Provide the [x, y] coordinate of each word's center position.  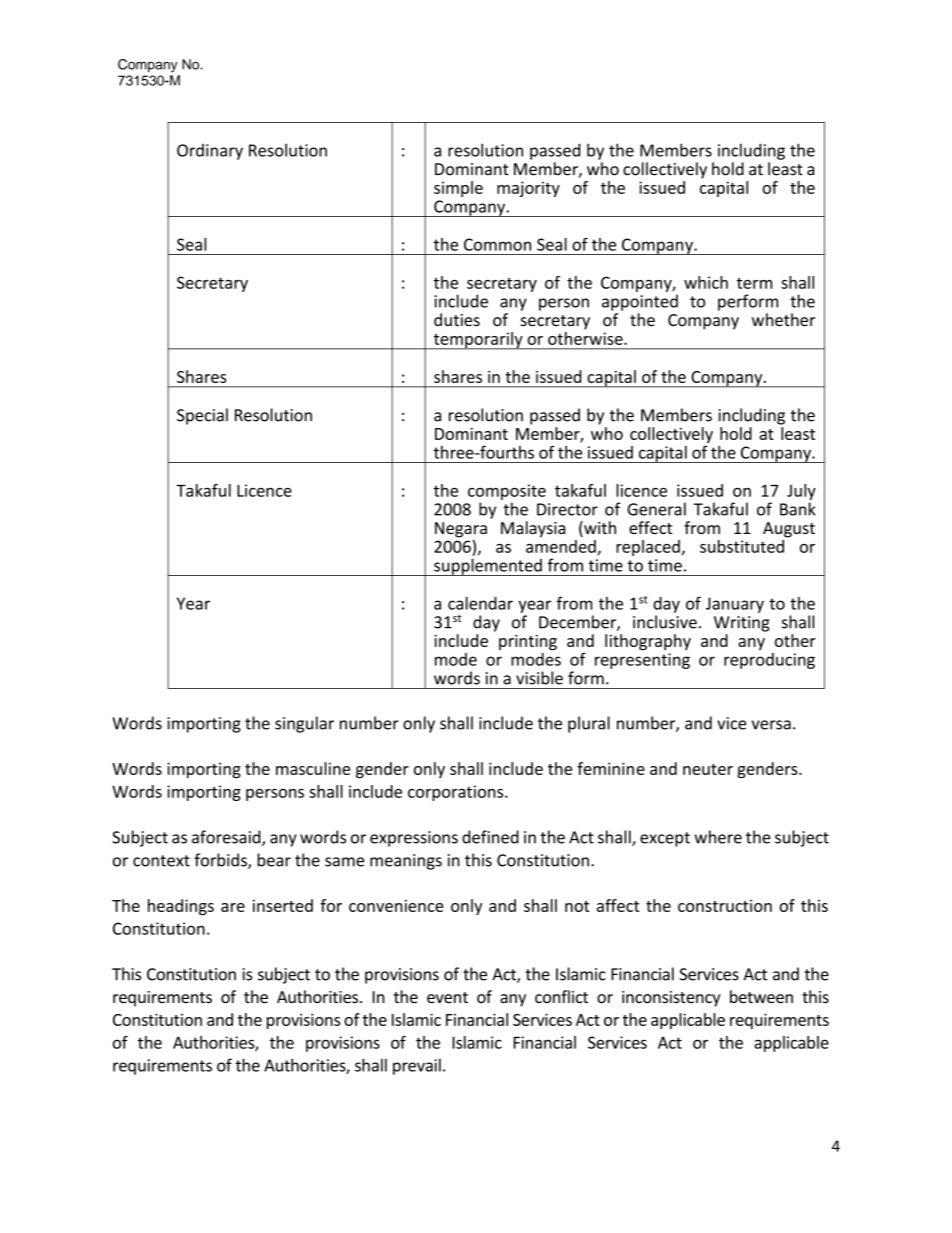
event [447, 998]
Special [202, 416]
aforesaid [227, 838]
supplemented [488, 567]
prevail [417, 1066]
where [718, 837]
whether [783, 320]
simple [458, 189]
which [706, 282]
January [735, 605]
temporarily [478, 341]
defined [490, 837]
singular [304, 724]
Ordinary [210, 152]
